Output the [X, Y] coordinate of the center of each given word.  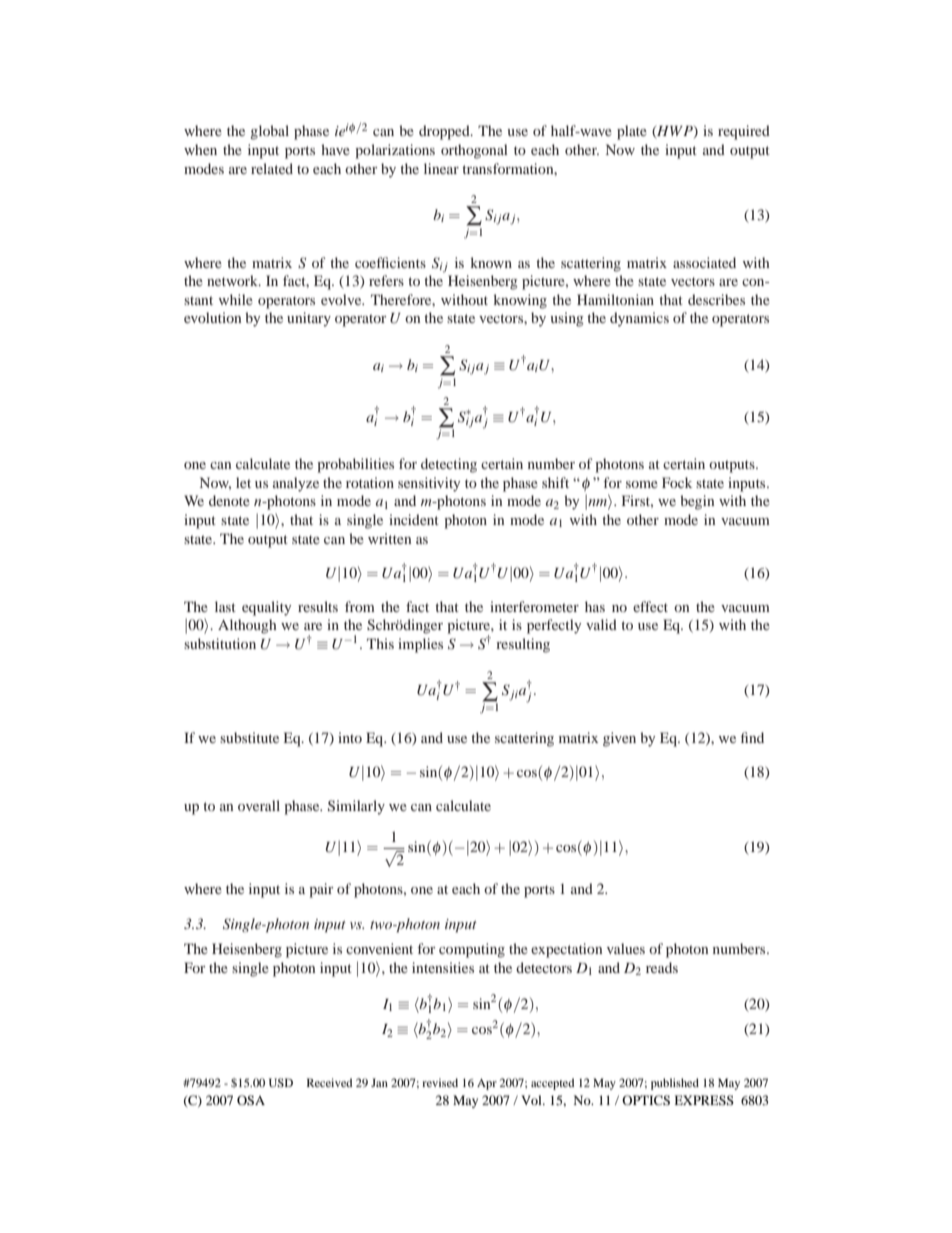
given [619, 739]
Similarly [356, 807]
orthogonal [474, 151]
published [675, 1084]
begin [697, 502]
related [272, 168]
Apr [487, 1084]
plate [632, 132]
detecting [449, 465]
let [243, 482]
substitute [249, 737]
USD [281, 1082]
